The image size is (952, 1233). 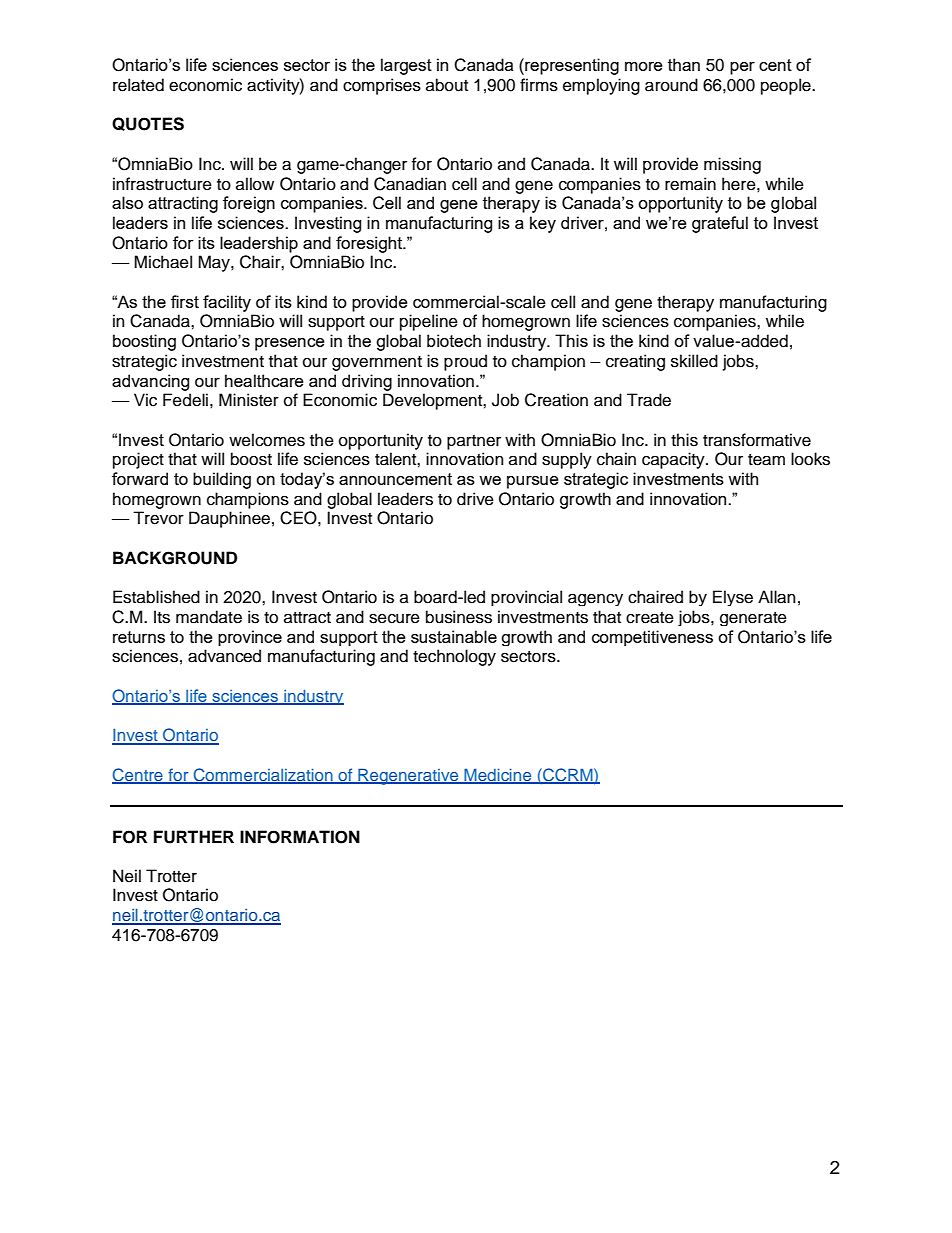 What do you see at coordinates (757, 440) in the screenshot?
I see `transformative` at bounding box center [757, 440].
